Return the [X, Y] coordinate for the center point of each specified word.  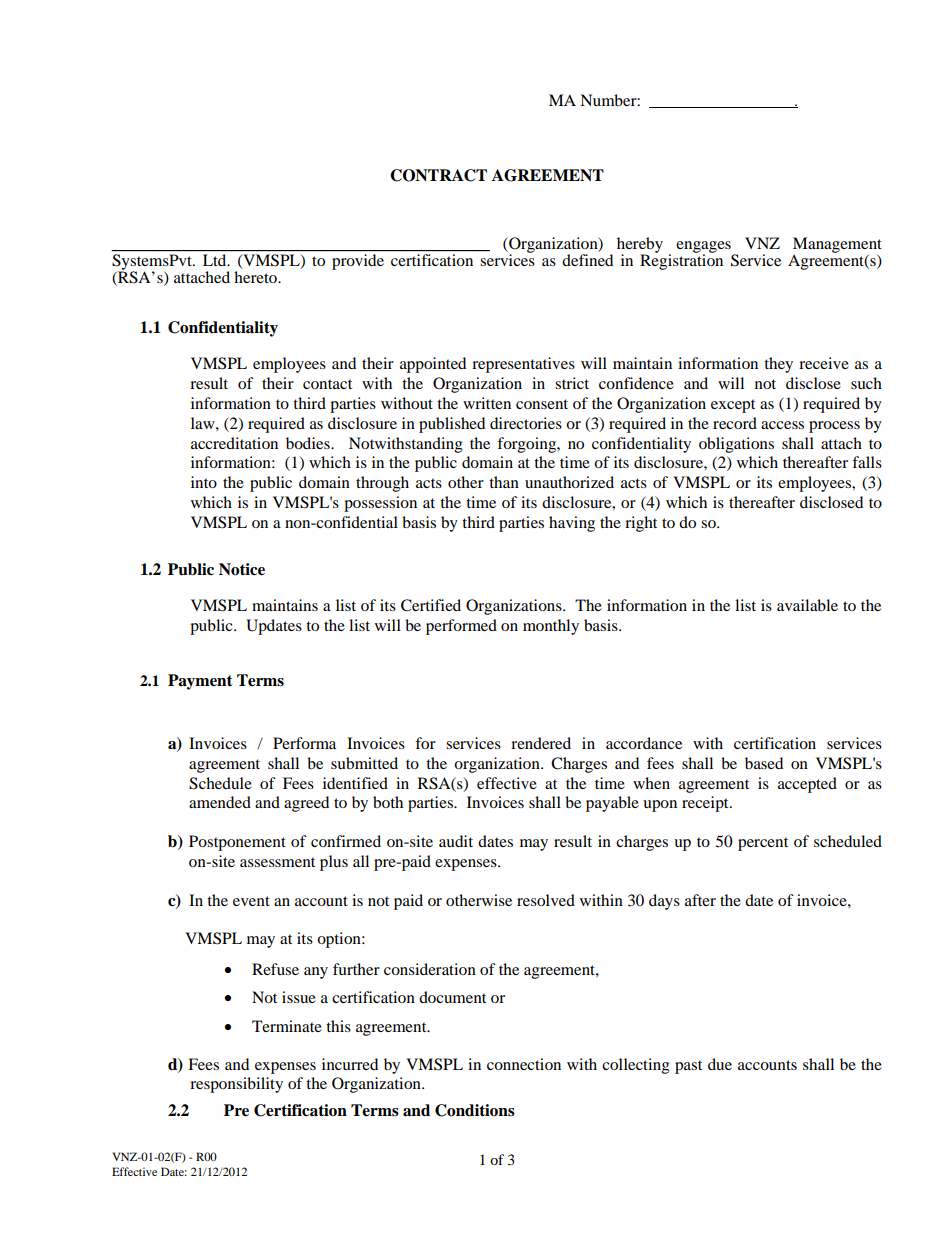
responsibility [236, 1085]
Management [837, 246]
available [807, 605]
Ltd [216, 260]
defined [587, 260]
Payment [200, 682]
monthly [551, 627]
